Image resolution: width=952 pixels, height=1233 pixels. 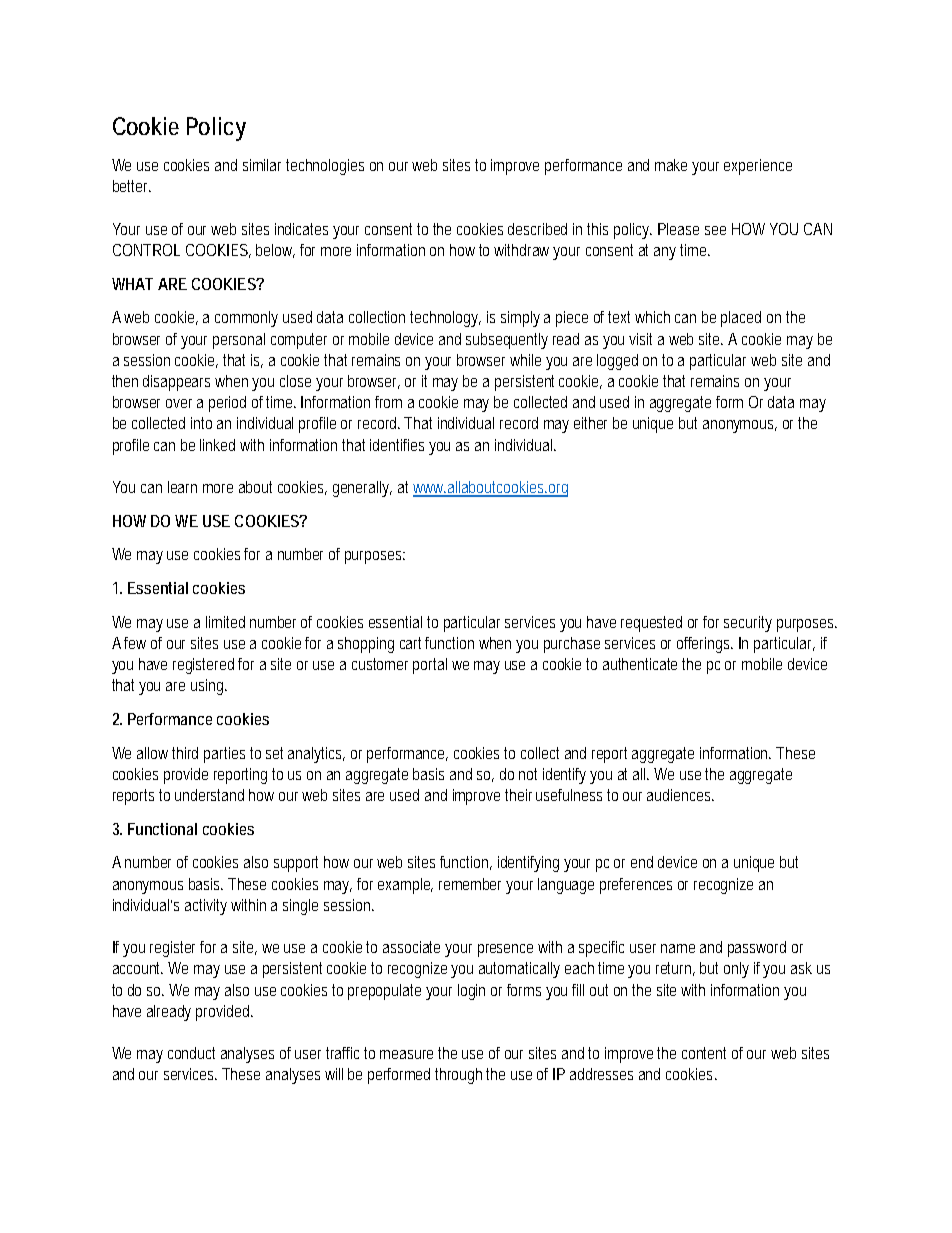 I want to click on remember, so click(x=473, y=884).
